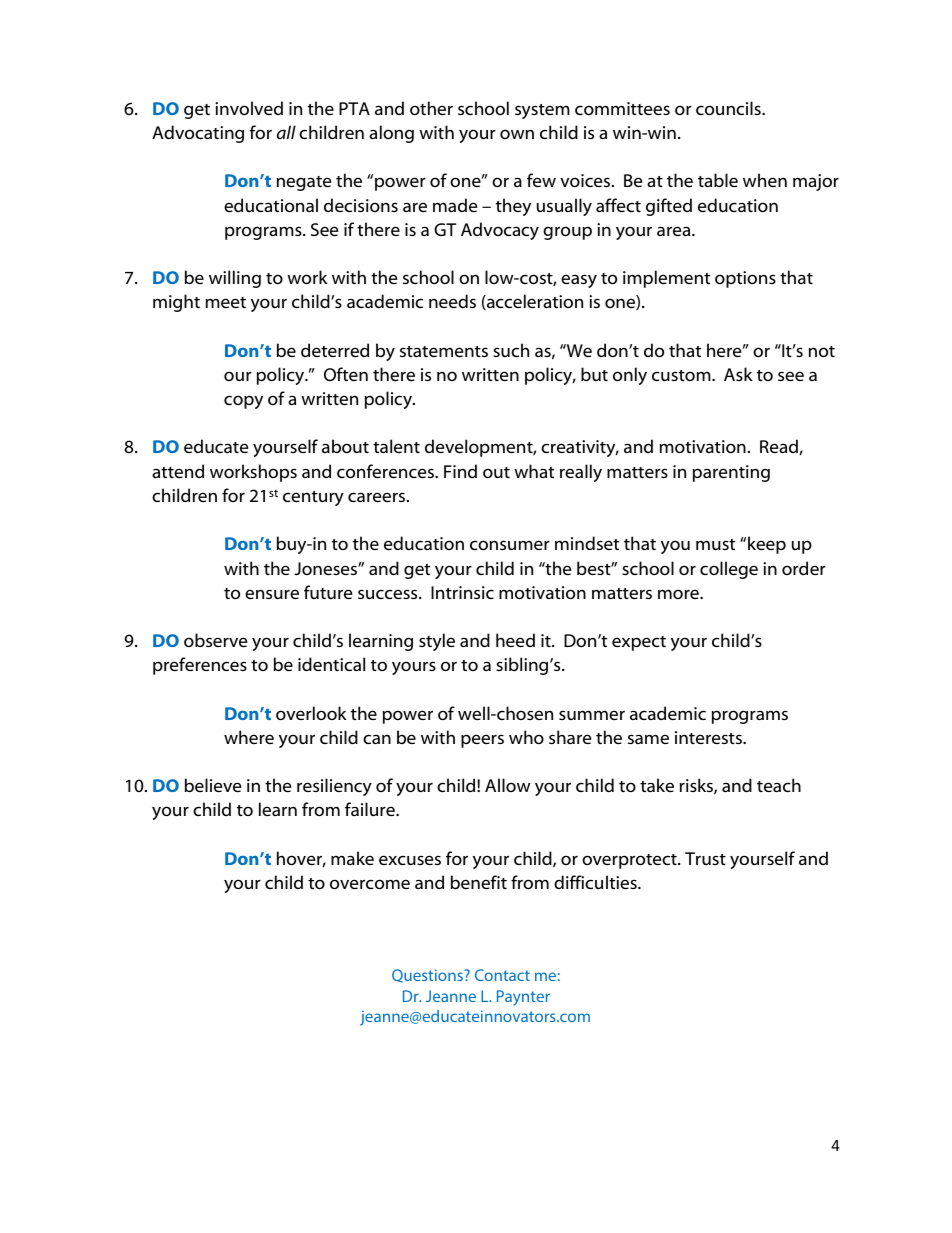 This screenshot has height=1233, width=952. I want to click on interests, so click(709, 737).
